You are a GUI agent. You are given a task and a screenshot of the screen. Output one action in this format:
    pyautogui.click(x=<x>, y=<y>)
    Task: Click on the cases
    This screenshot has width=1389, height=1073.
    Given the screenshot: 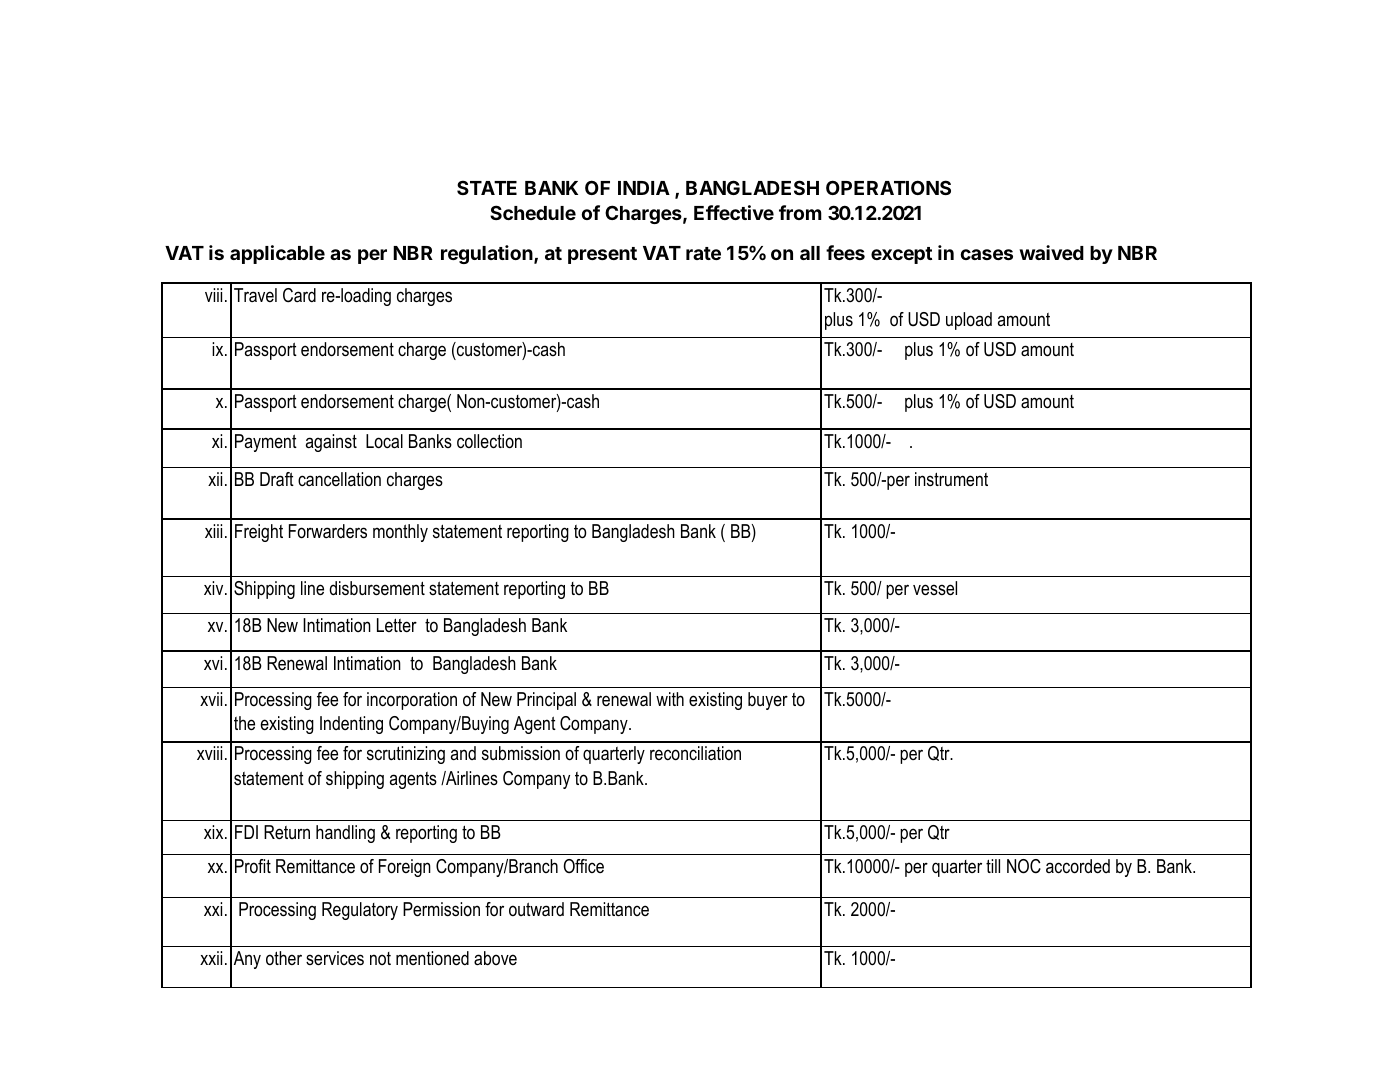 What is the action you would take?
    pyautogui.click(x=987, y=254)
